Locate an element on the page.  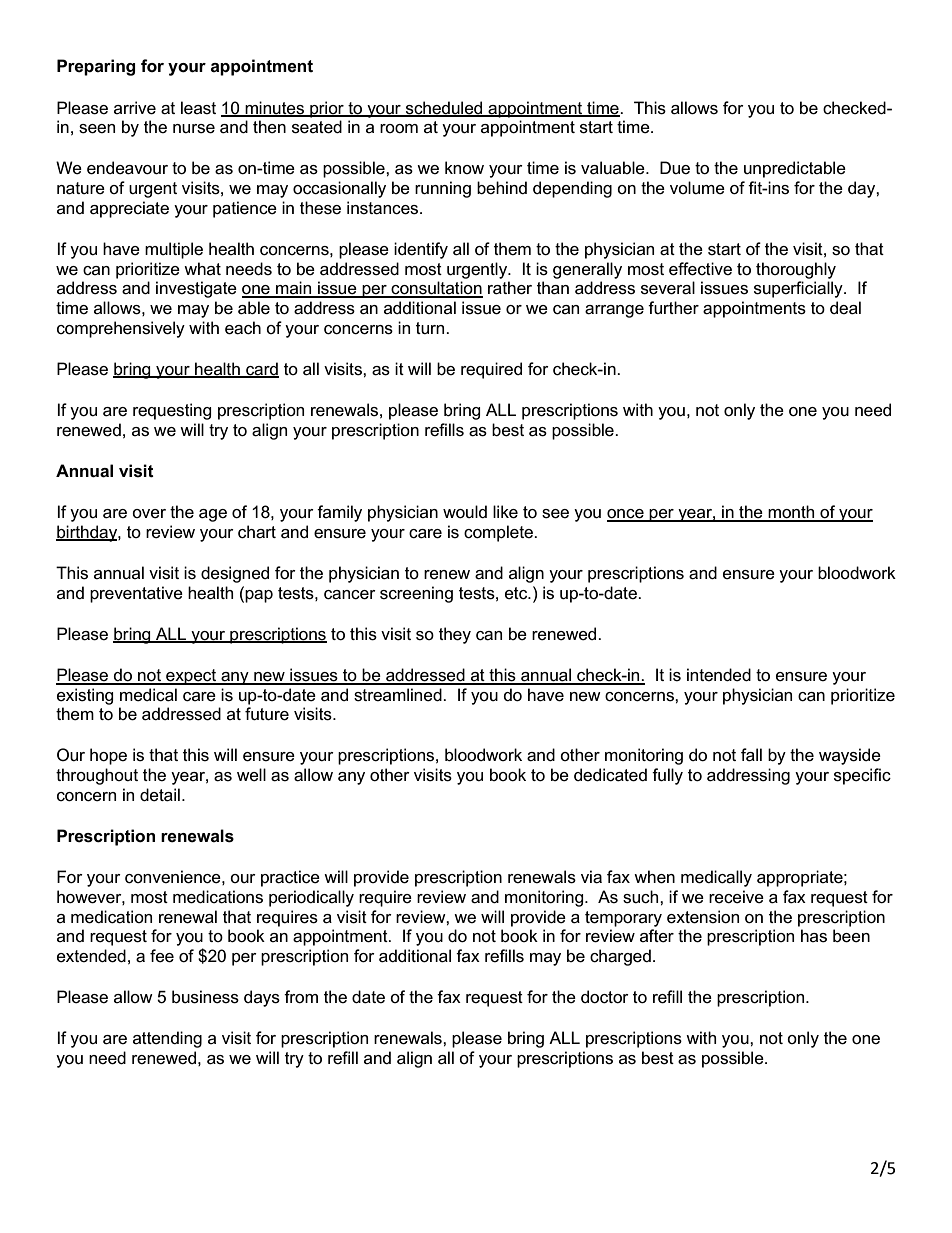
least is located at coordinates (198, 108).
